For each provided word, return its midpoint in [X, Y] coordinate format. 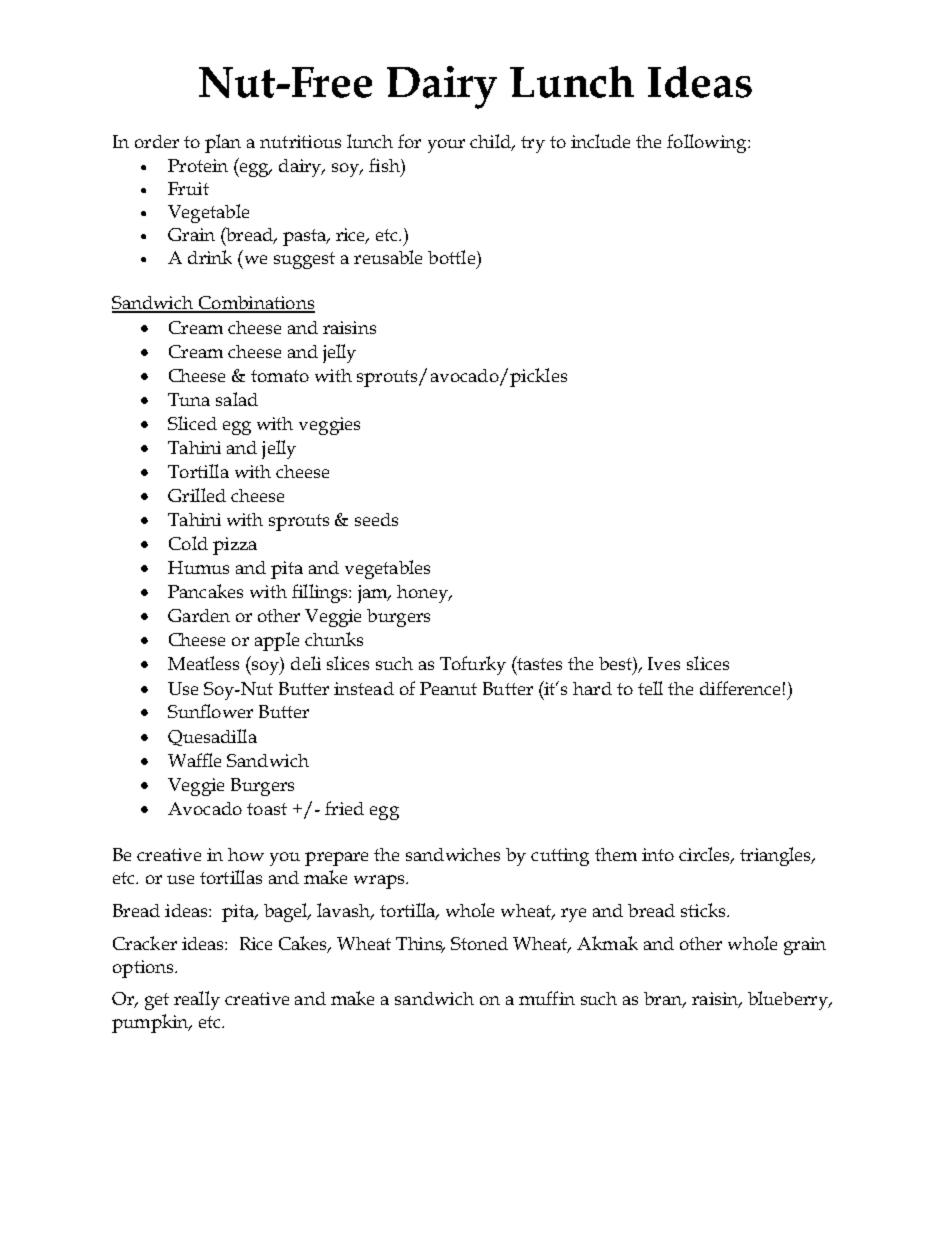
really [197, 1000]
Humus [198, 567]
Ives [664, 663]
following [708, 143]
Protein [198, 165]
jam [374, 594]
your [446, 146]
